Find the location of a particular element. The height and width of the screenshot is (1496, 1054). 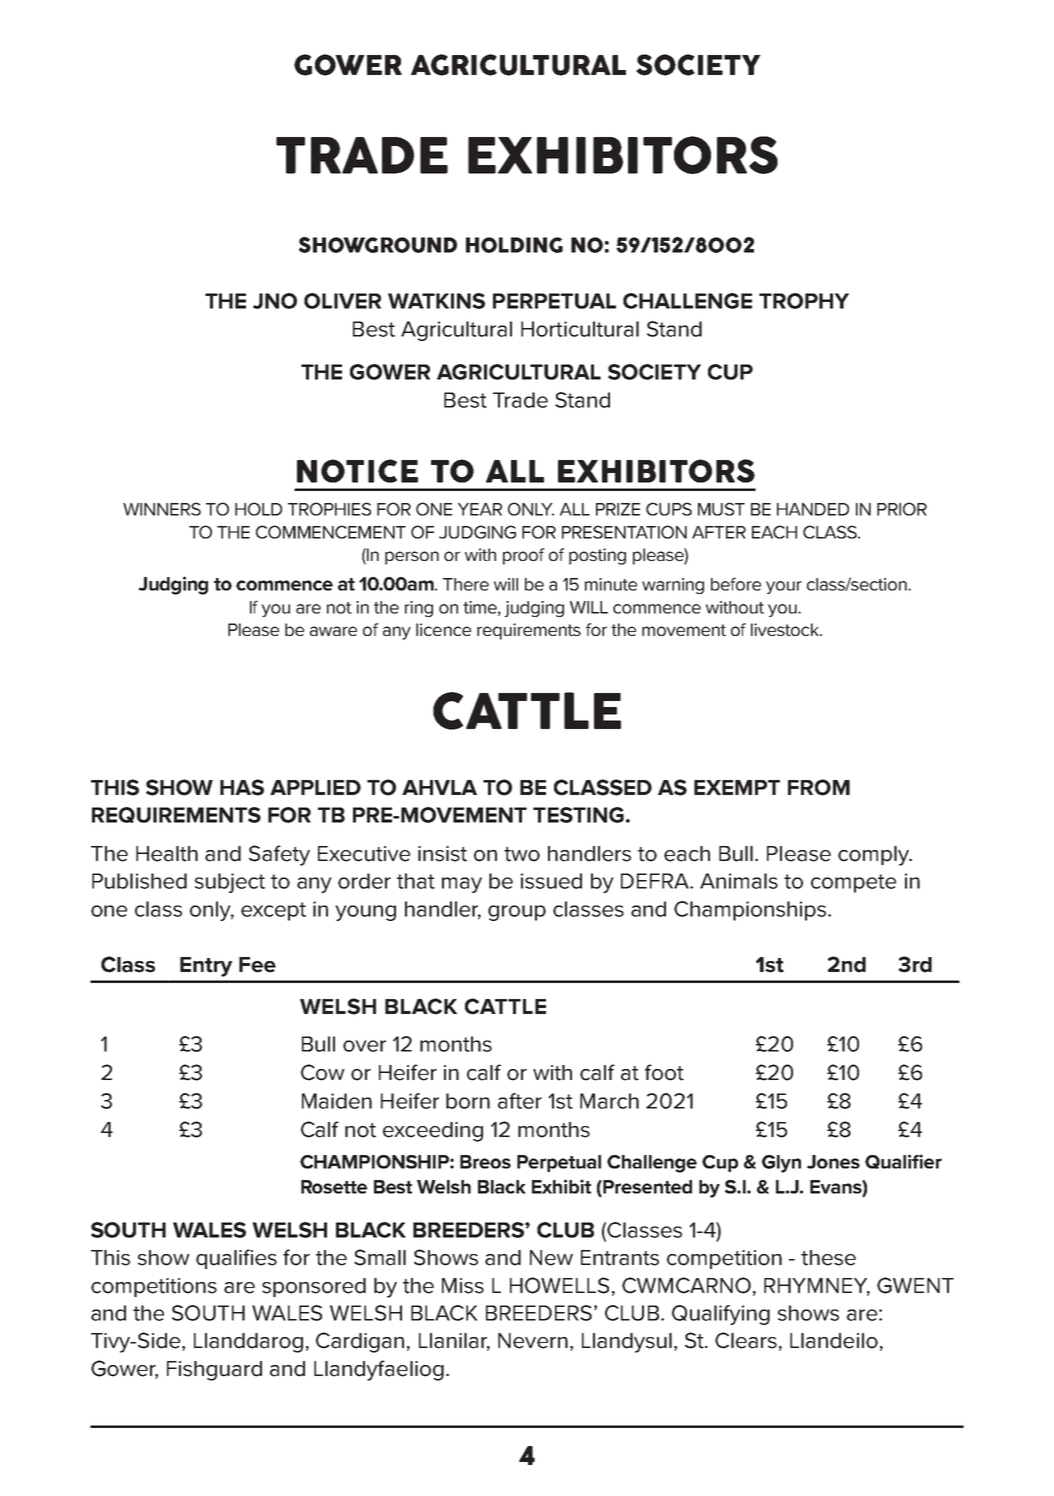

Maiden is located at coordinates (337, 1101).
